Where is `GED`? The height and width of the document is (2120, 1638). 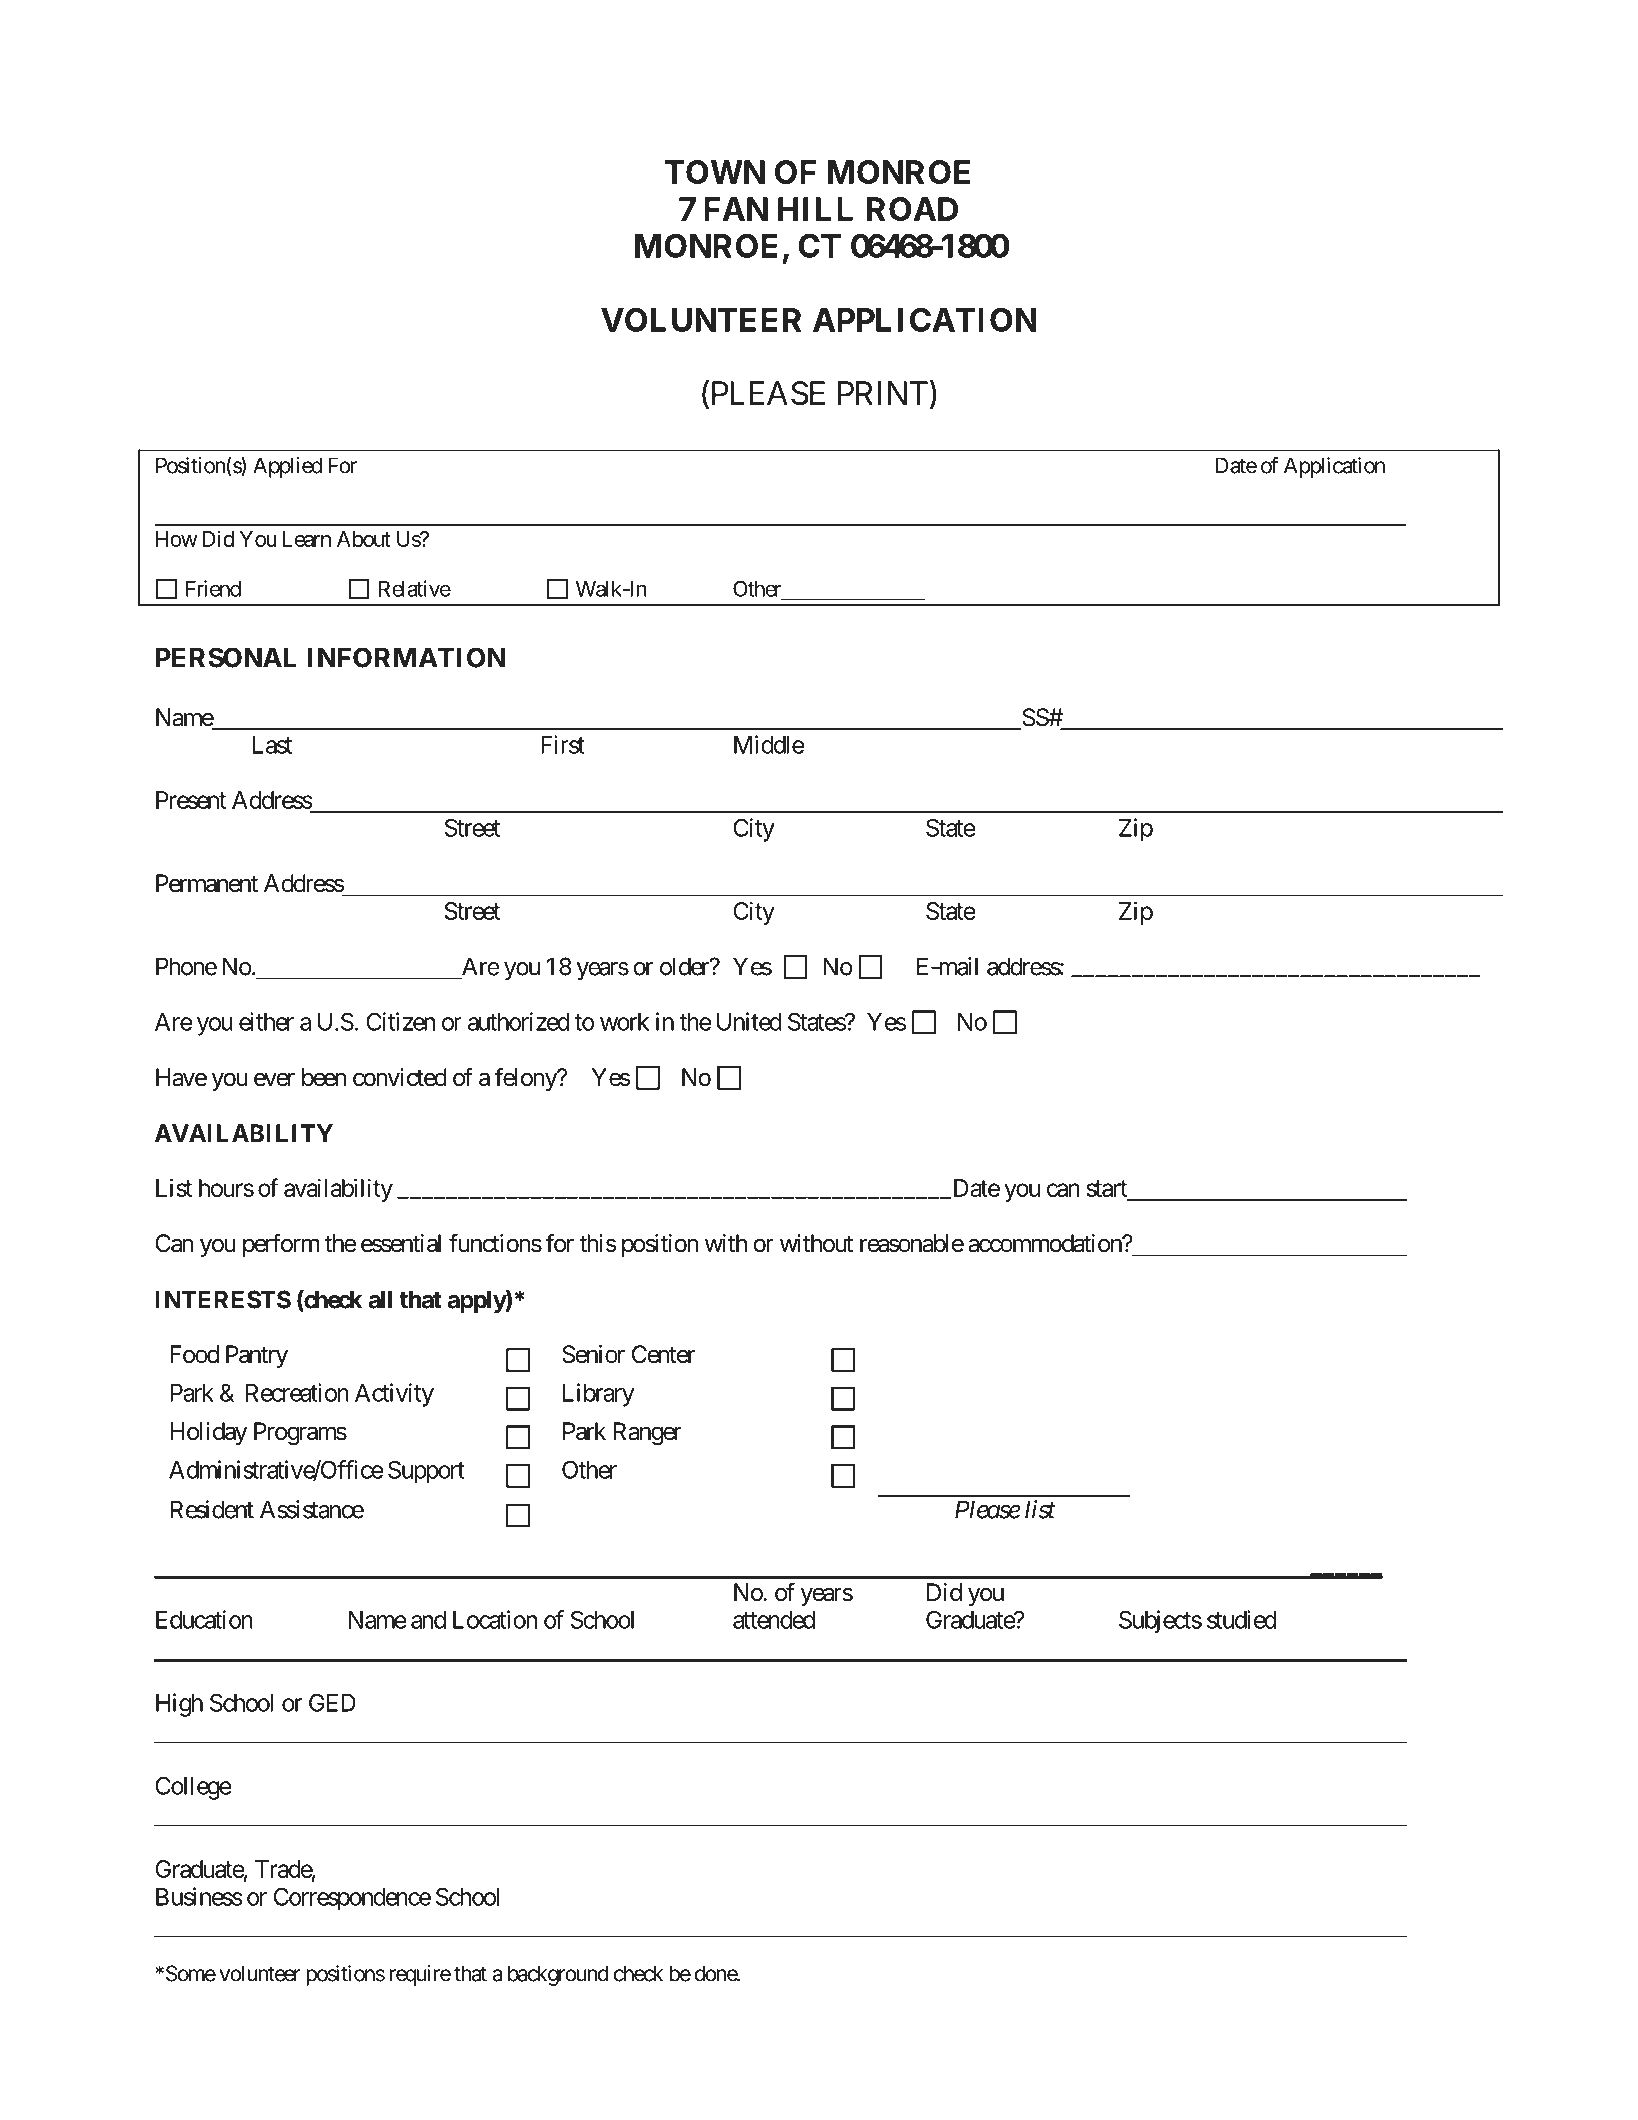
GED is located at coordinates (332, 1702).
